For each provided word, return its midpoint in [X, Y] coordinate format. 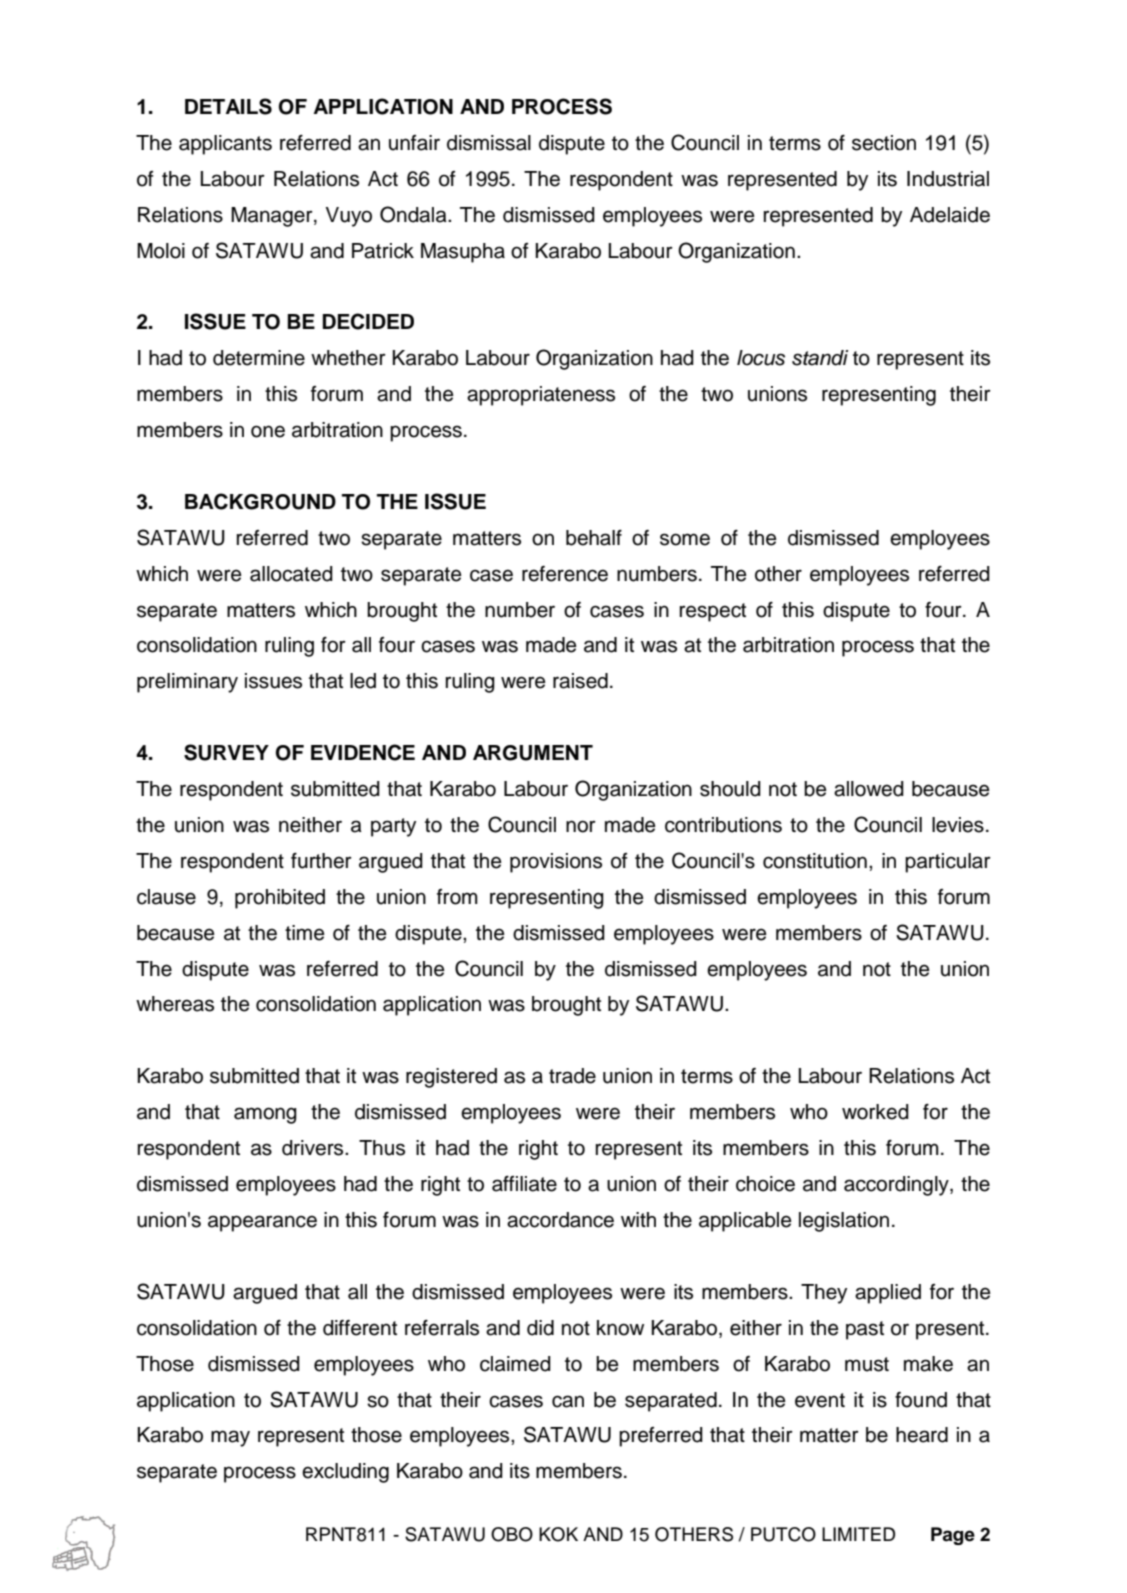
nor [581, 826]
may [230, 1438]
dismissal [489, 143]
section [884, 143]
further [321, 861]
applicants [225, 145]
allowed [869, 789]
